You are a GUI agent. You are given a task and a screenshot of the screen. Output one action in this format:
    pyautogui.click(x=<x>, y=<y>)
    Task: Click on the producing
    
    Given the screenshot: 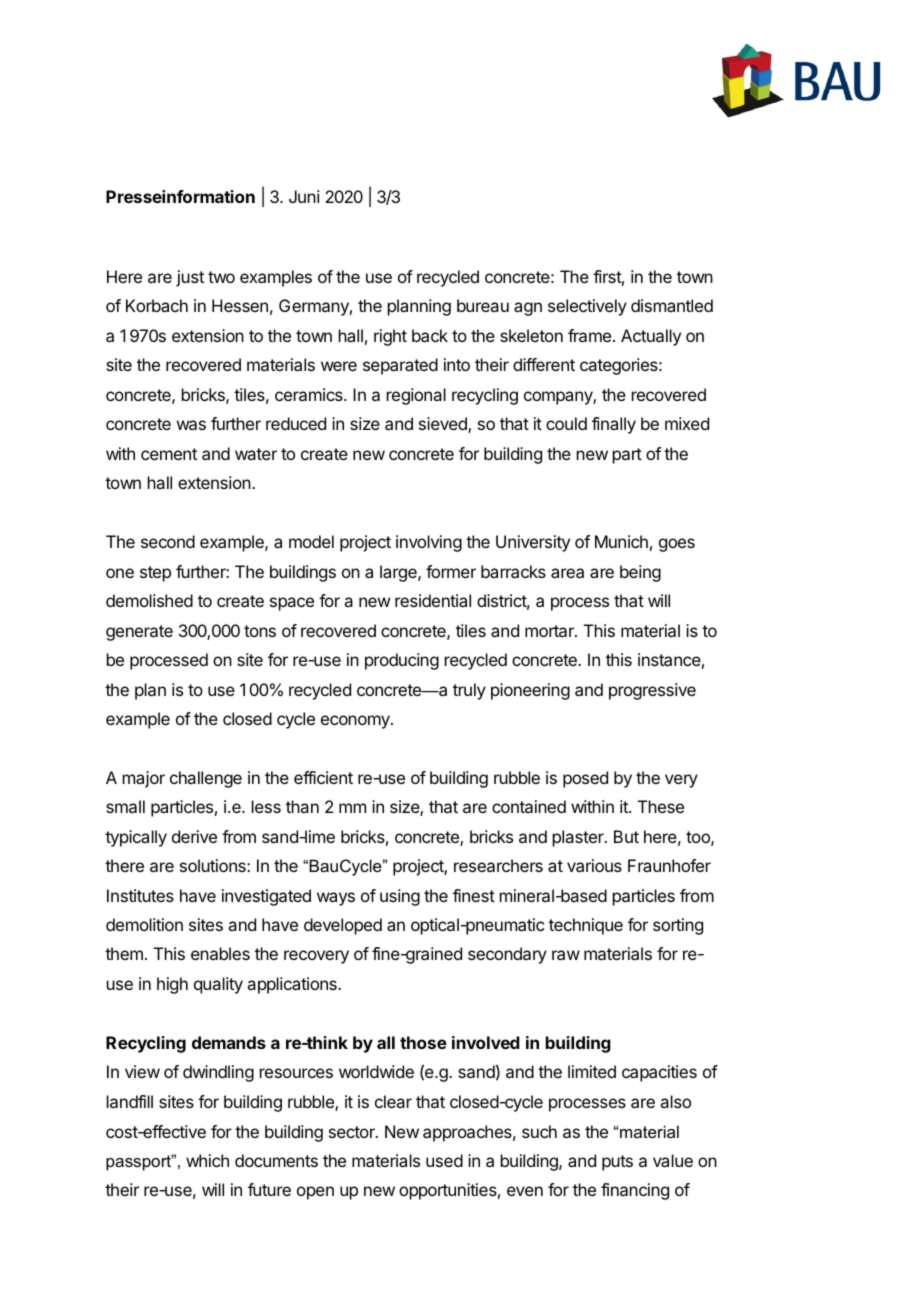 What is the action you would take?
    pyautogui.click(x=402, y=661)
